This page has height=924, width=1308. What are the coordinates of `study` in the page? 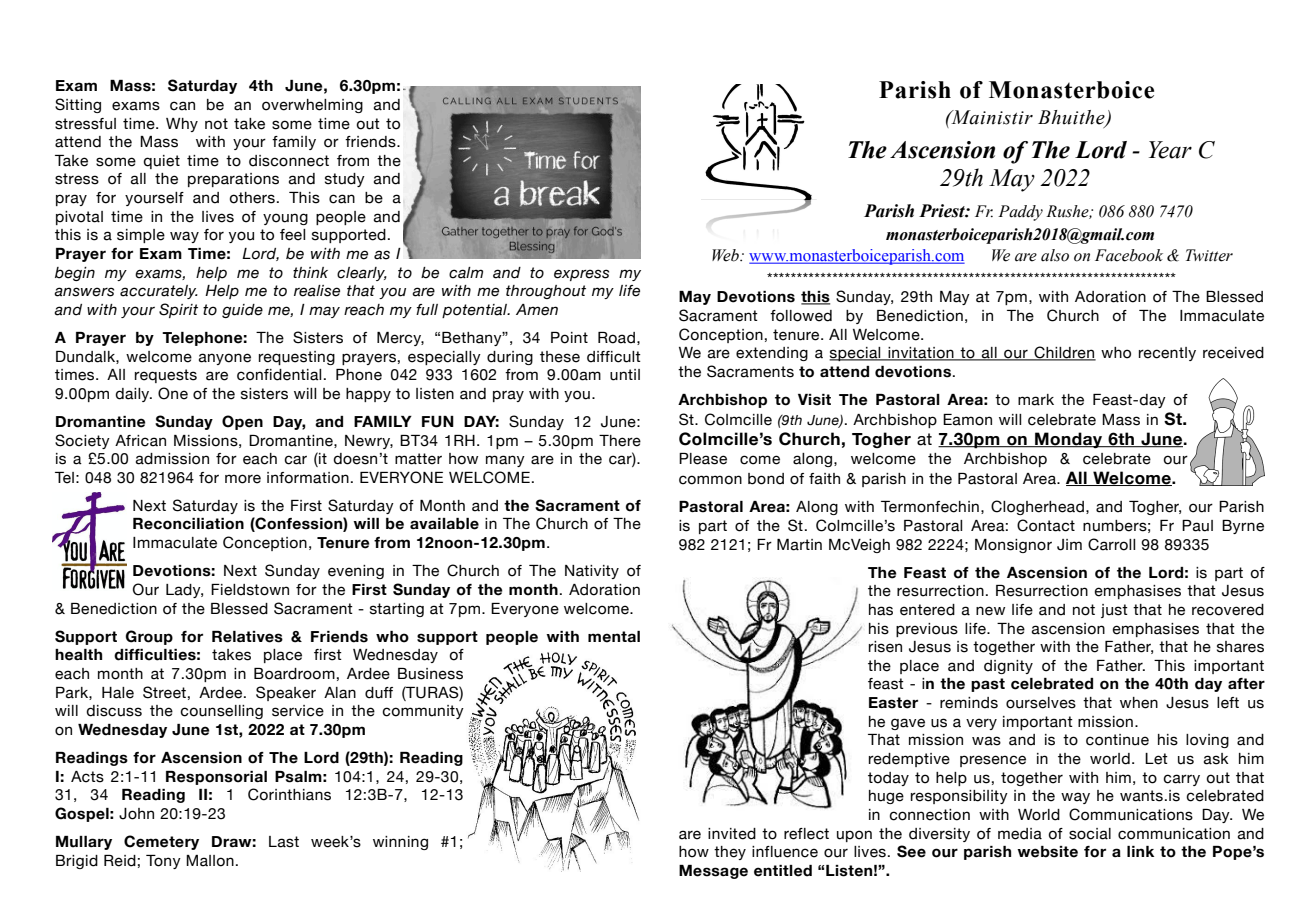 It's located at (345, 180).
